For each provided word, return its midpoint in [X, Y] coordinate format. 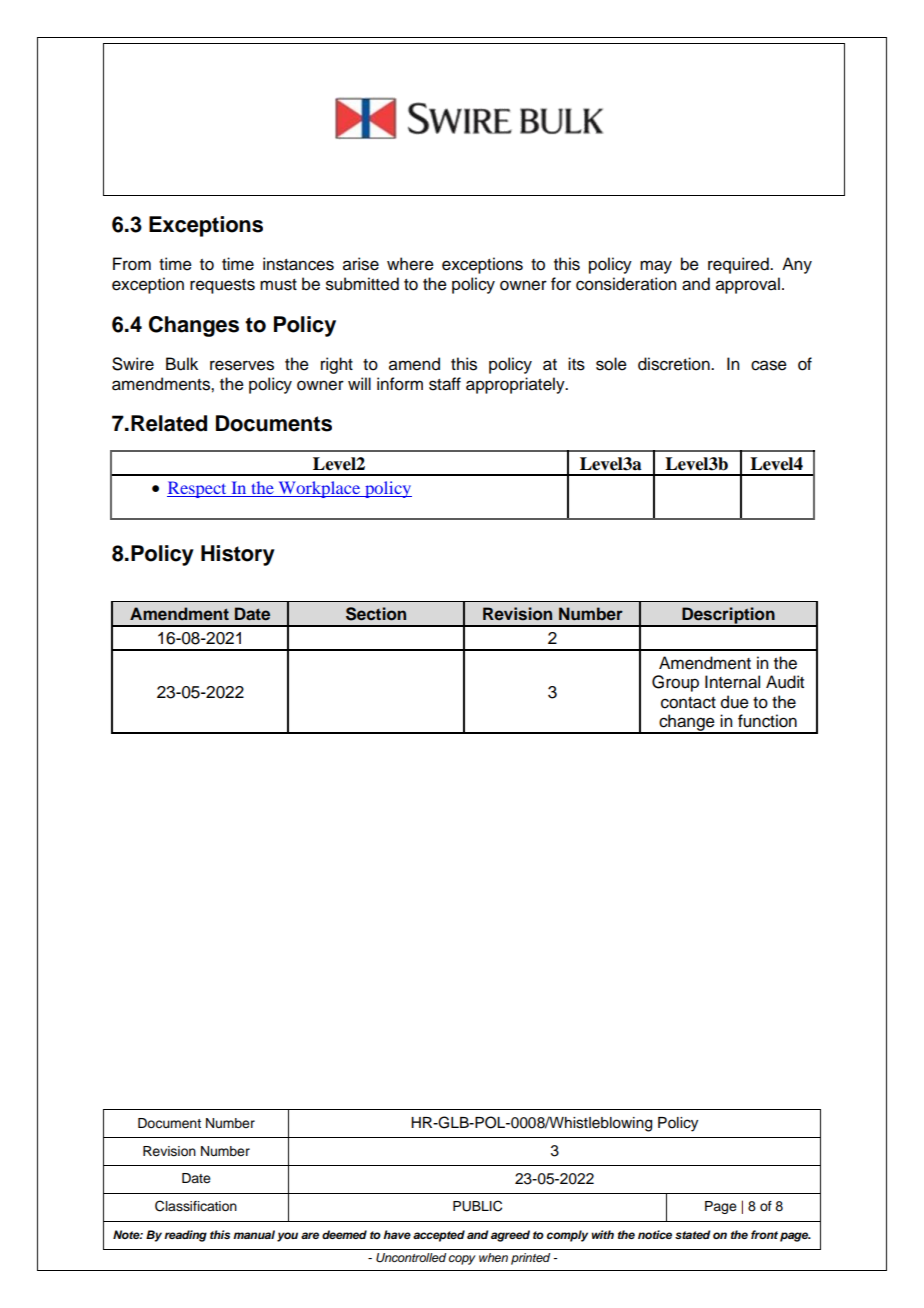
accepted [439, 1236]
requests [222, 286]
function [767, 721]
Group [675, 683]
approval [748, 285]
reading [185, 1236]
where [410, 264]
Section [376, 614]
